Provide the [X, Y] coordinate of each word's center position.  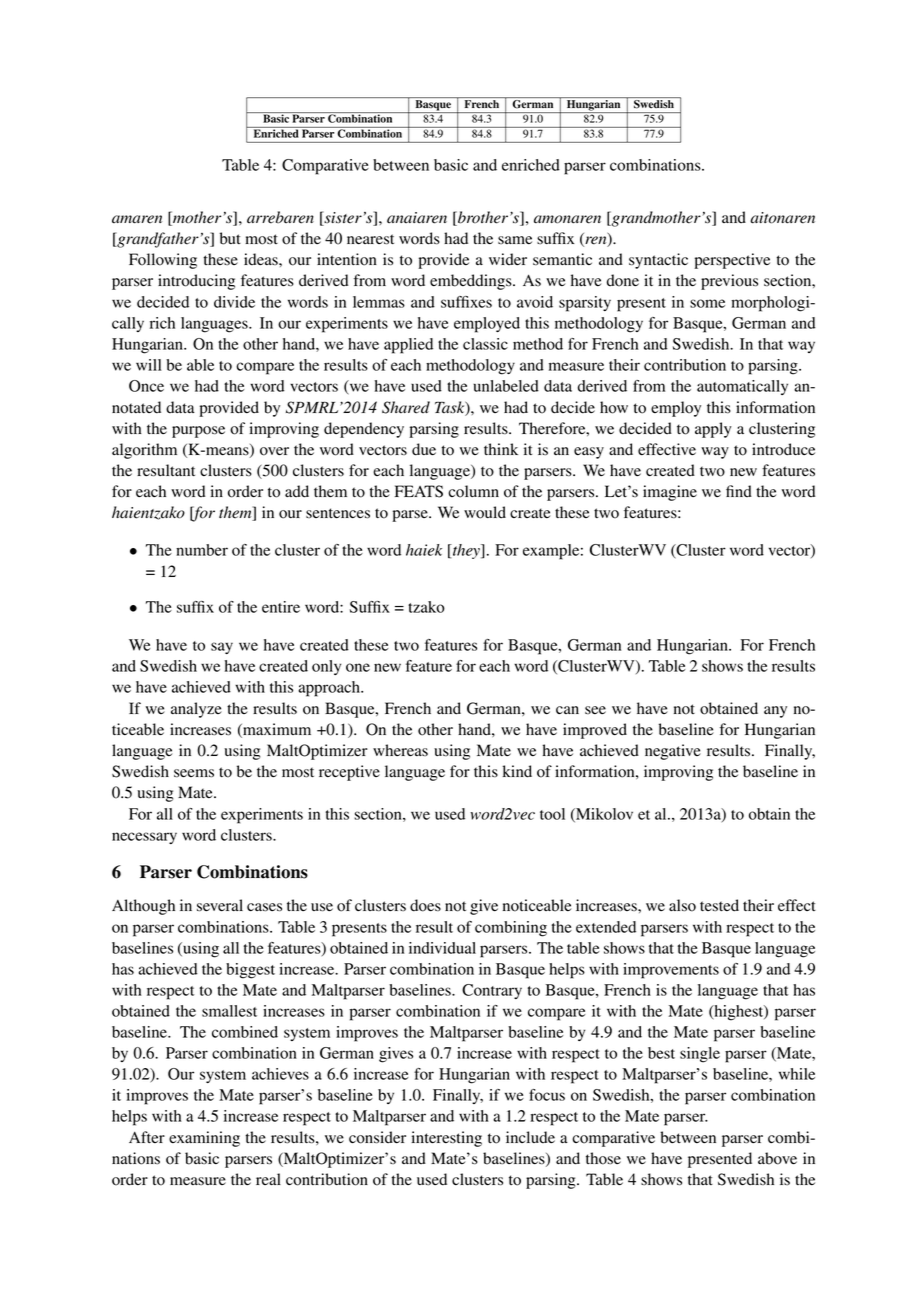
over [274, 451]
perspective [732, 261]
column [473, 491]
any [775, 712]
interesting [446, 1139]
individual [442, 948]
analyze [196, 710]
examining [204, 1139]
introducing [196, 282]
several [220, 905]
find [739, 491]
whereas [400, 750]
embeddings [472, 282]
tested [719, 905]
